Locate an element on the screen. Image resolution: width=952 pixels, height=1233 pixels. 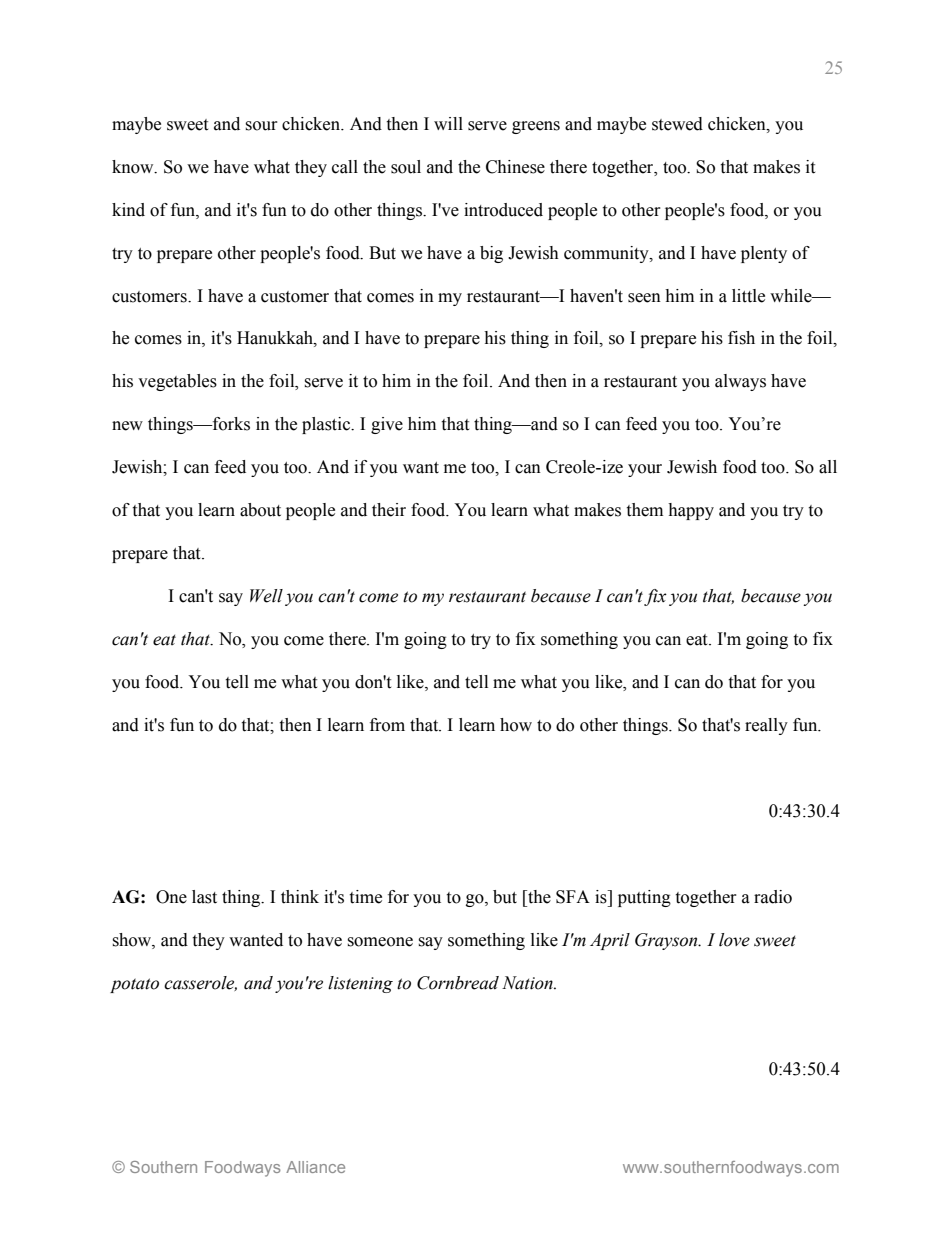
from is located at coordinates (387, 725).
